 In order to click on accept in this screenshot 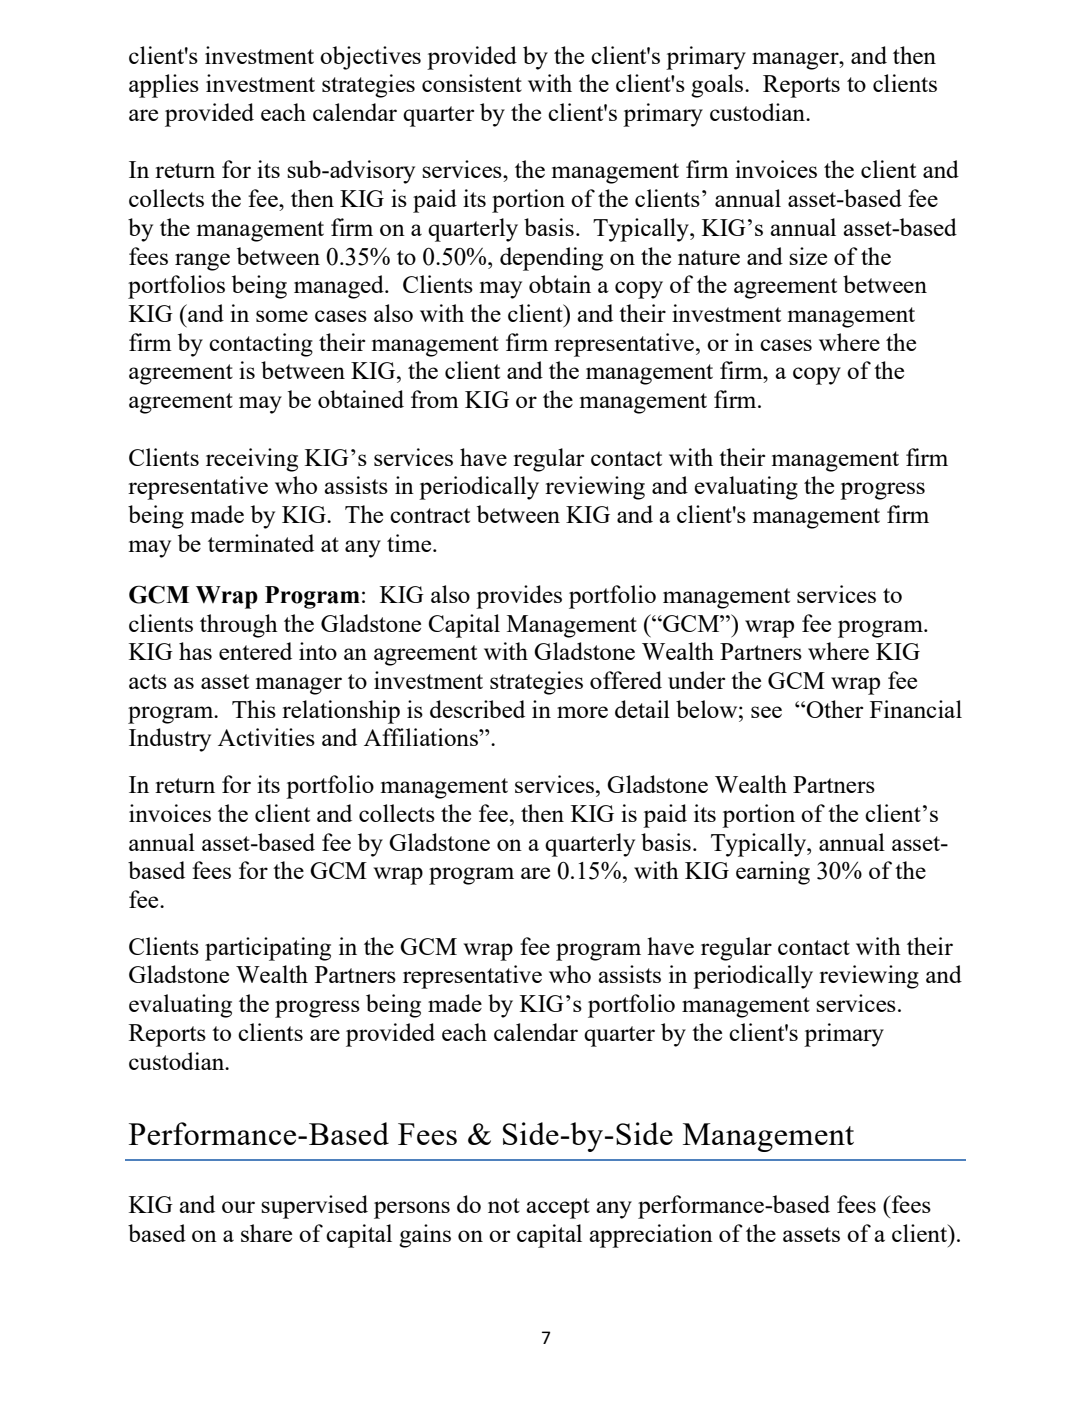, I will do `click(558, 1208)`.
